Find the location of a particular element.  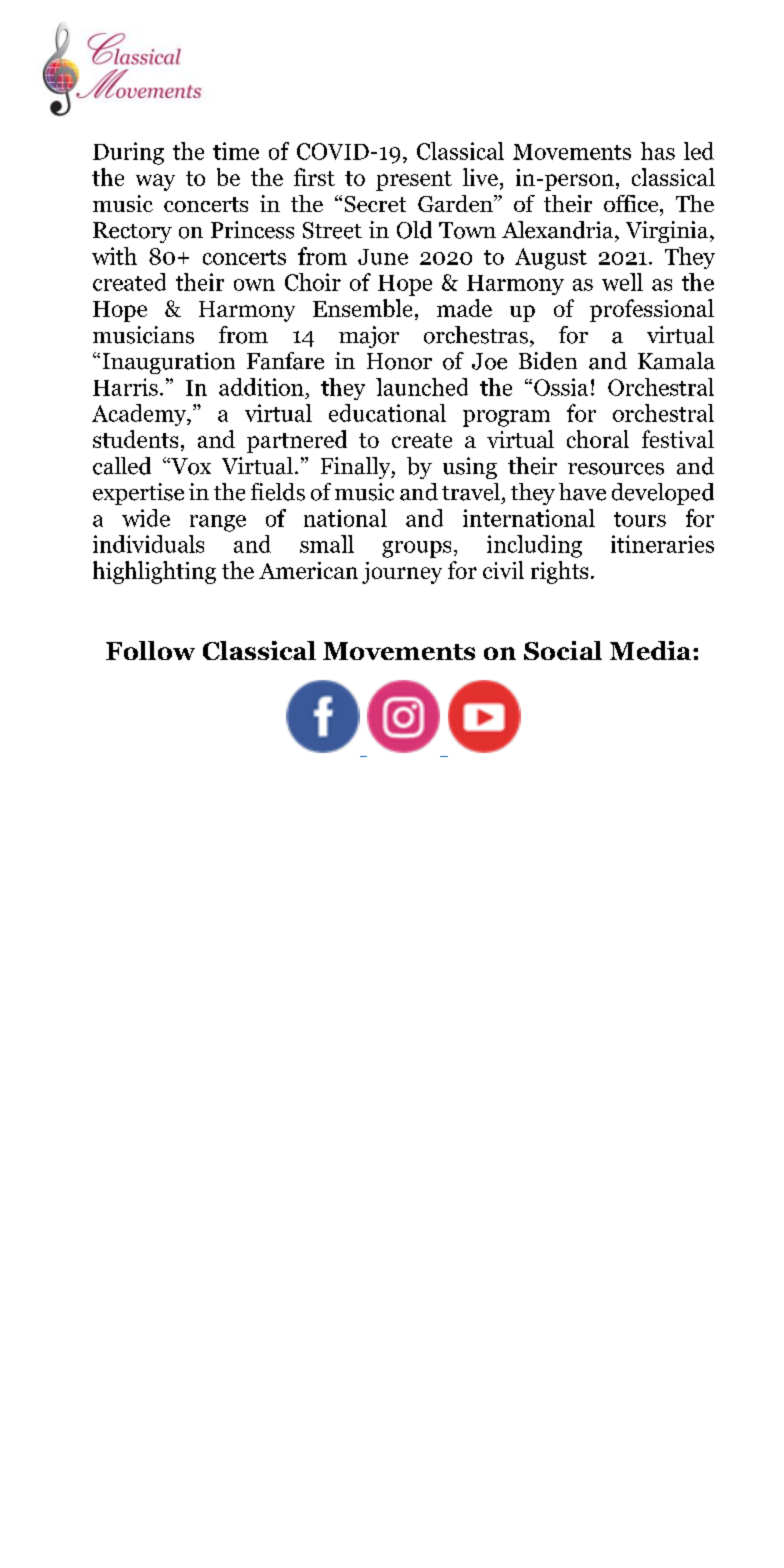

resources is located at coordinates (616, 469).
